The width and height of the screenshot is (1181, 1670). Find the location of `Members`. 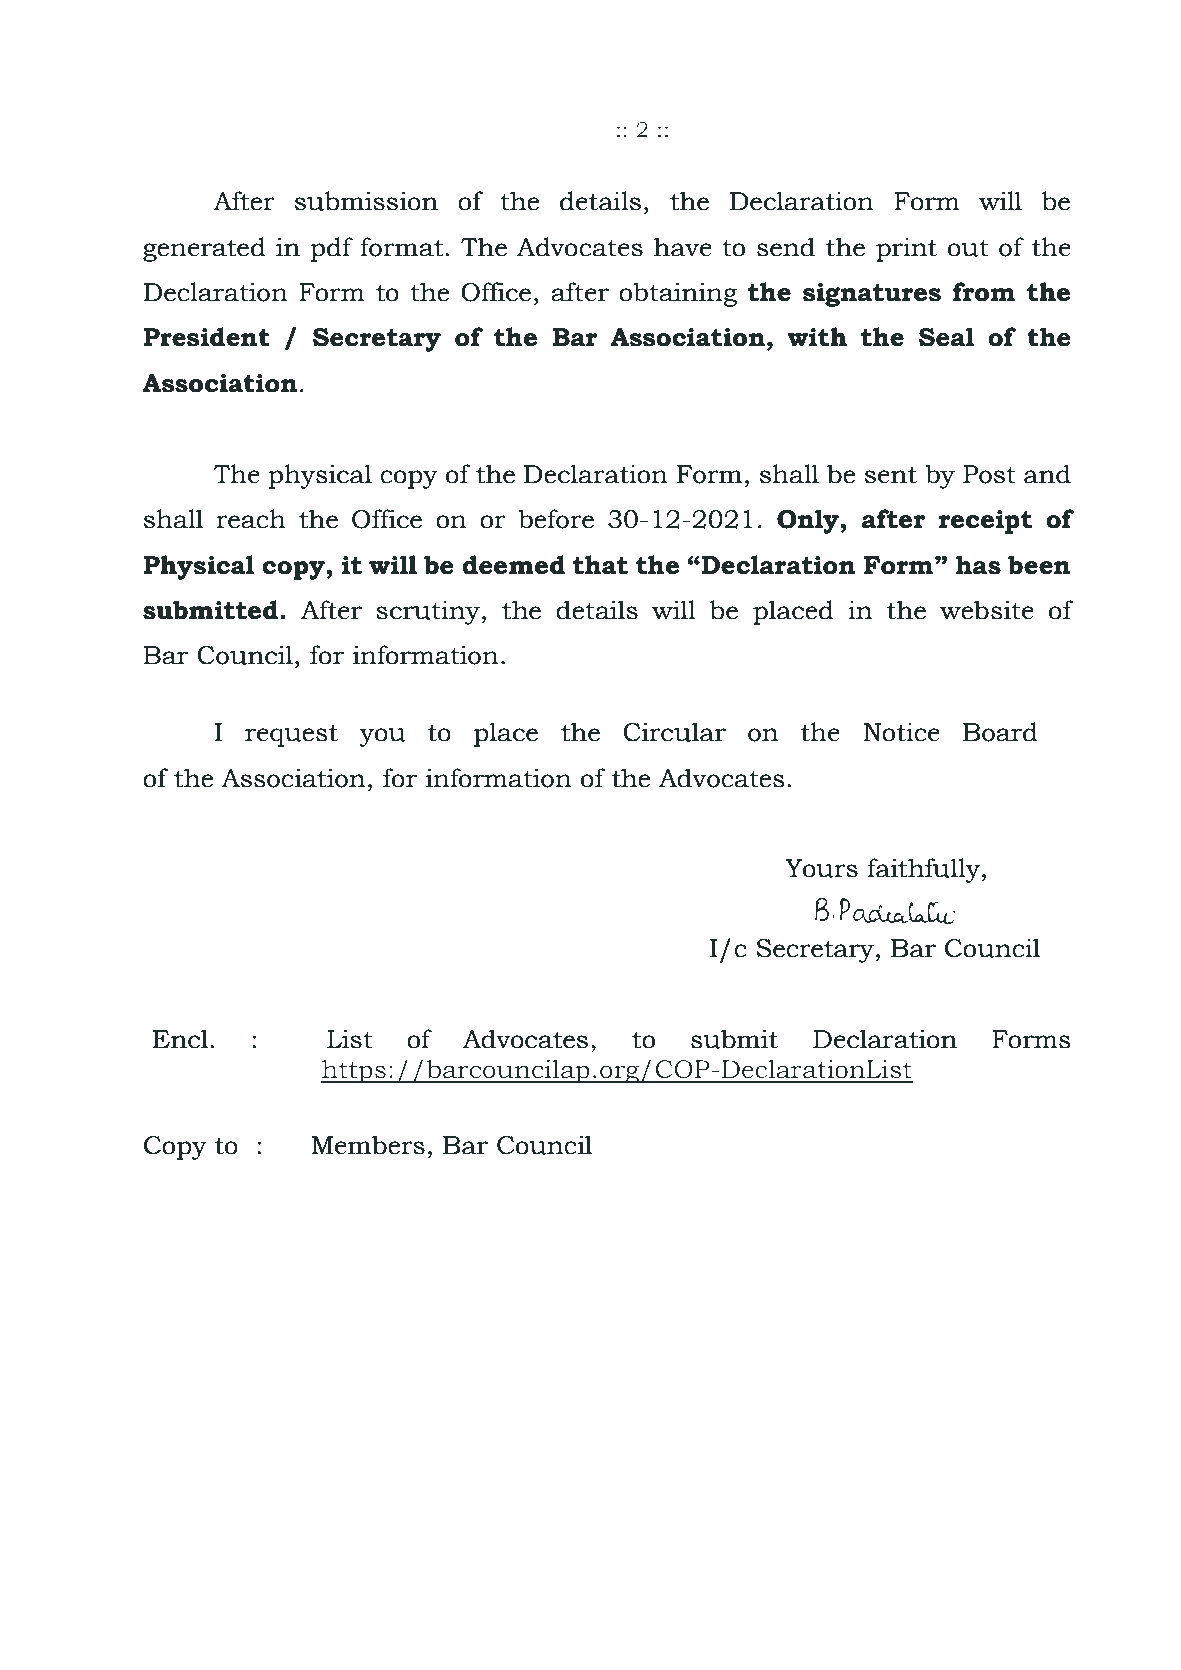

Members is located at coordinates (368, 1145).
